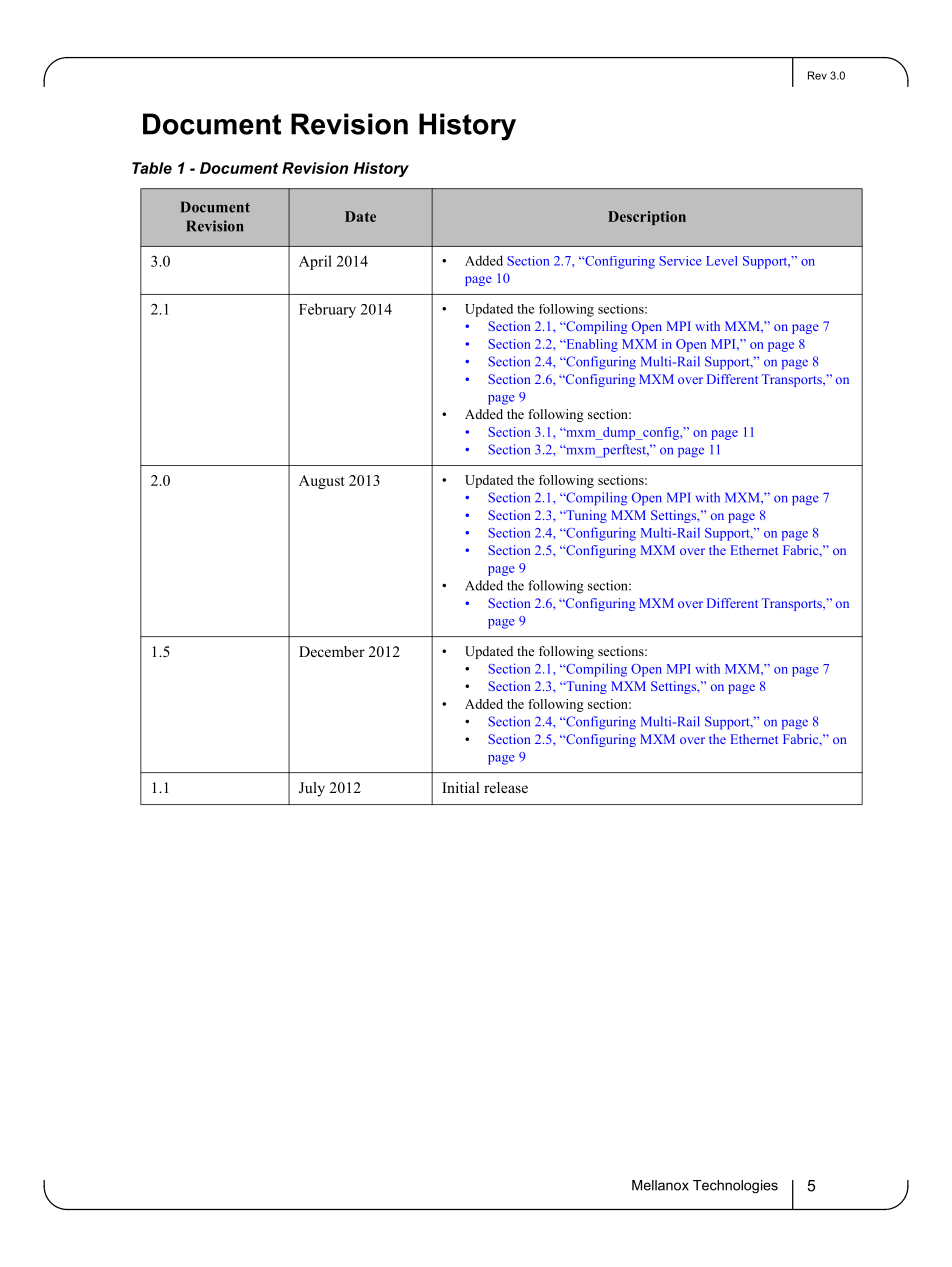  Describe the element at coordinates (315, 262) in the screenshot. I see `April` at that location.
